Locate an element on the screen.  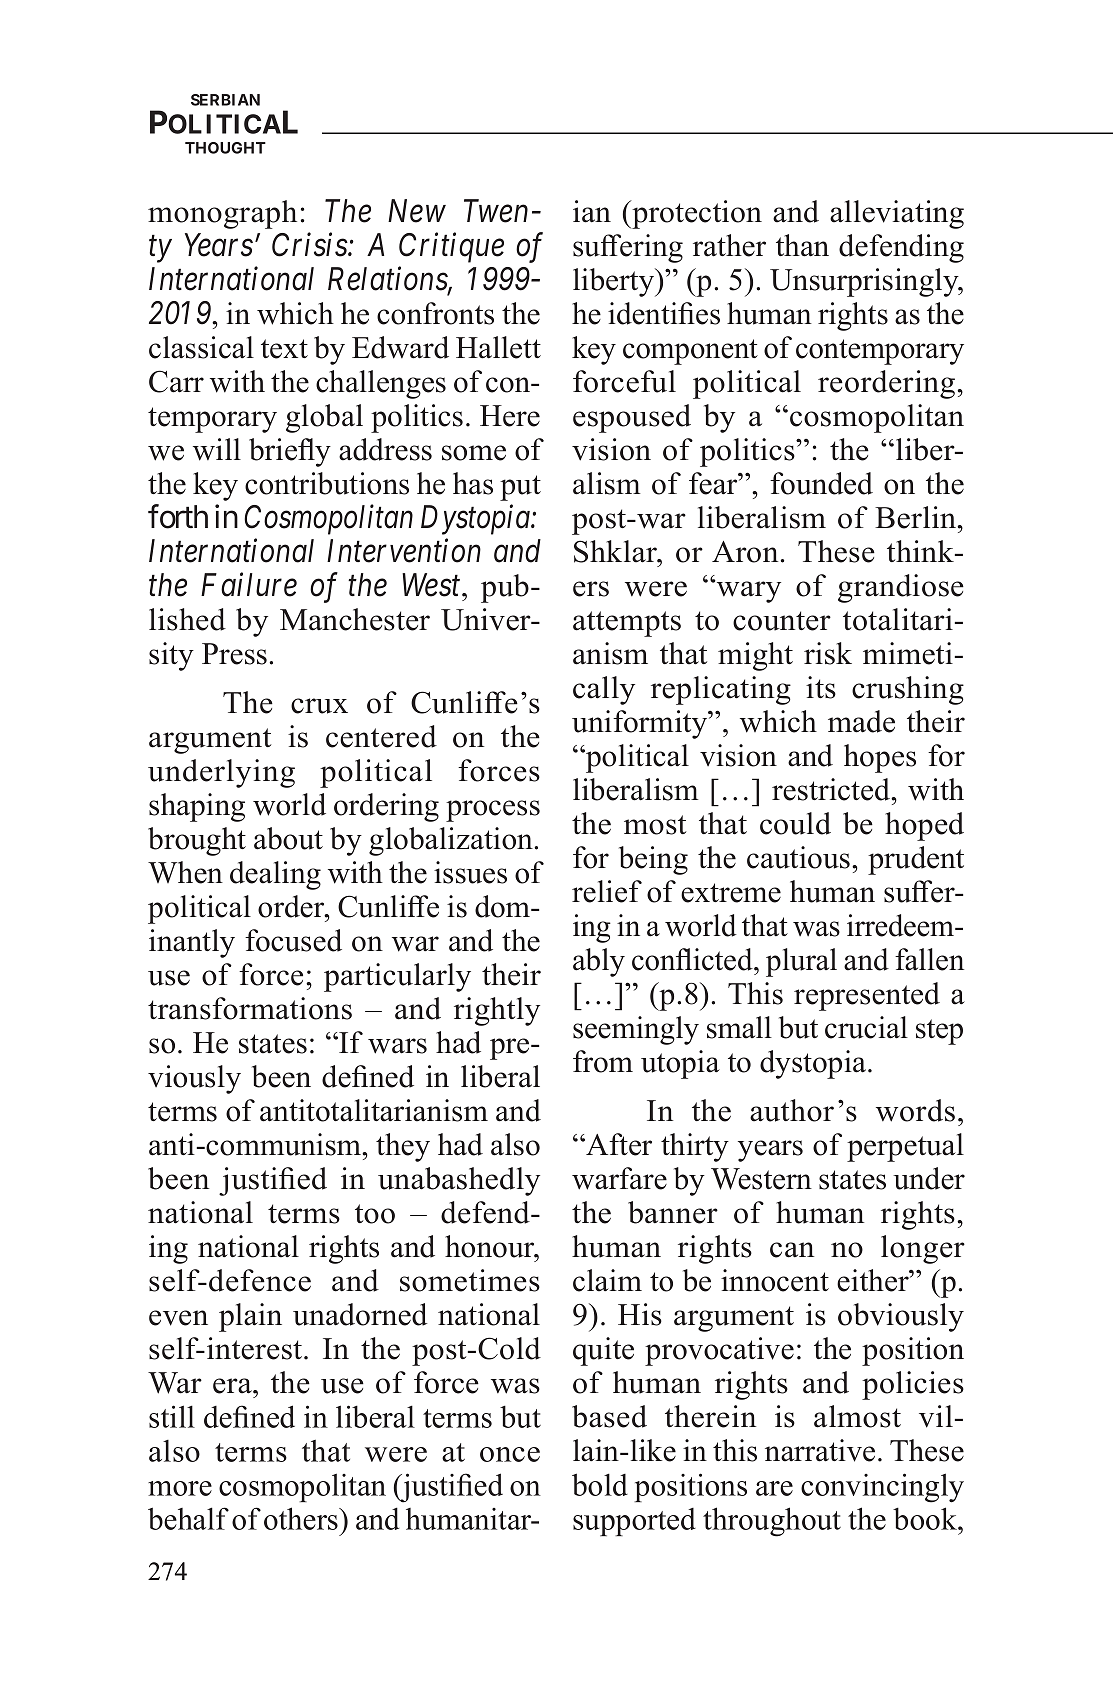
Failure is located at coordinates (249, 584).
